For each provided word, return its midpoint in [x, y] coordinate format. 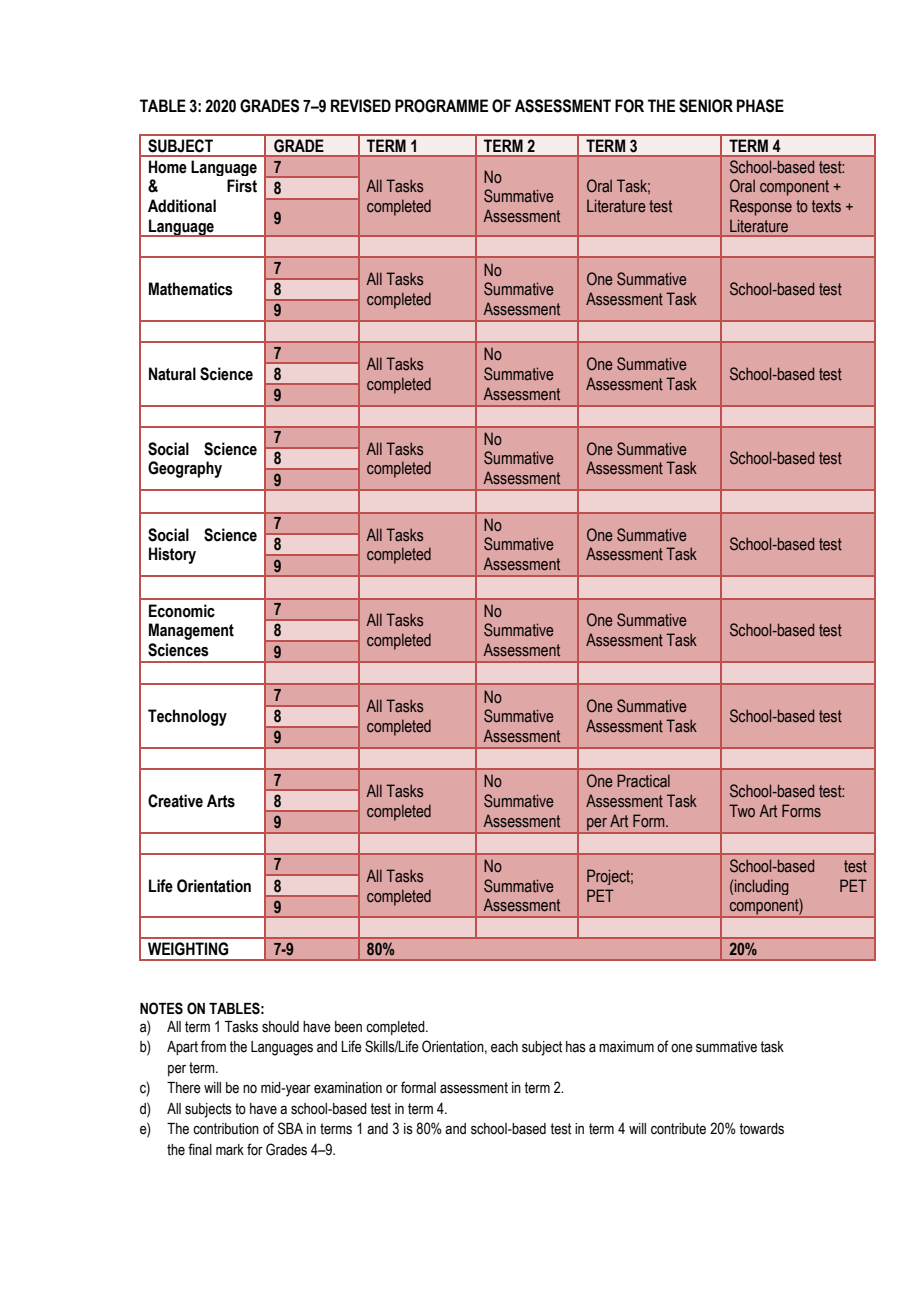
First [242, 186]
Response [761, 207]
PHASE [760, 106]
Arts [221, 801]
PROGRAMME [441, 106]
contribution [226, 1129]
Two [742, 810]
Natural [172, 374]
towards [761, 1129]
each [504, 1047]
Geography [185, 469]
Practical [643, 781]
